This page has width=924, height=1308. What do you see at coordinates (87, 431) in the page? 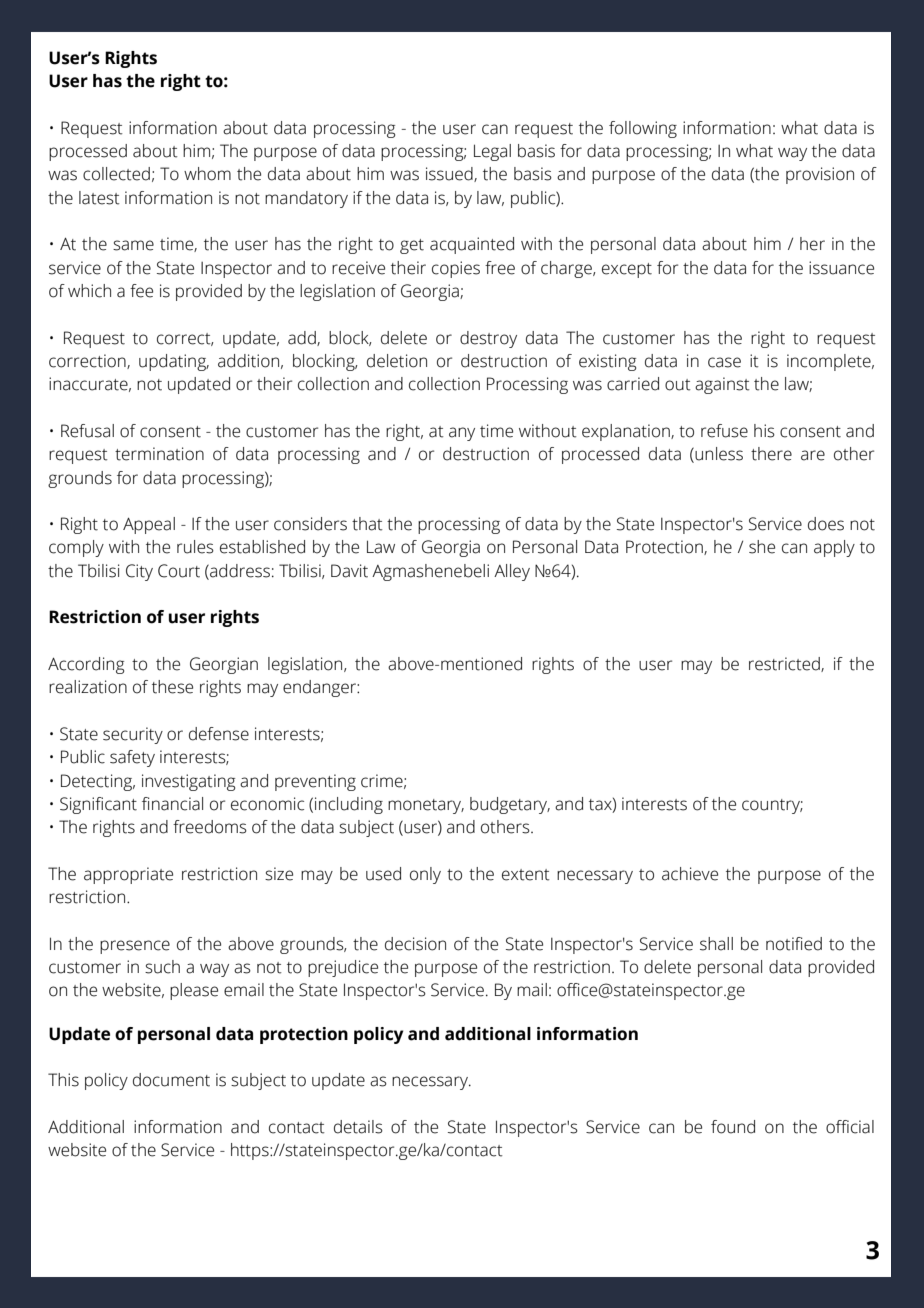
I see `Refusal` at bounding box center [87, 431].
